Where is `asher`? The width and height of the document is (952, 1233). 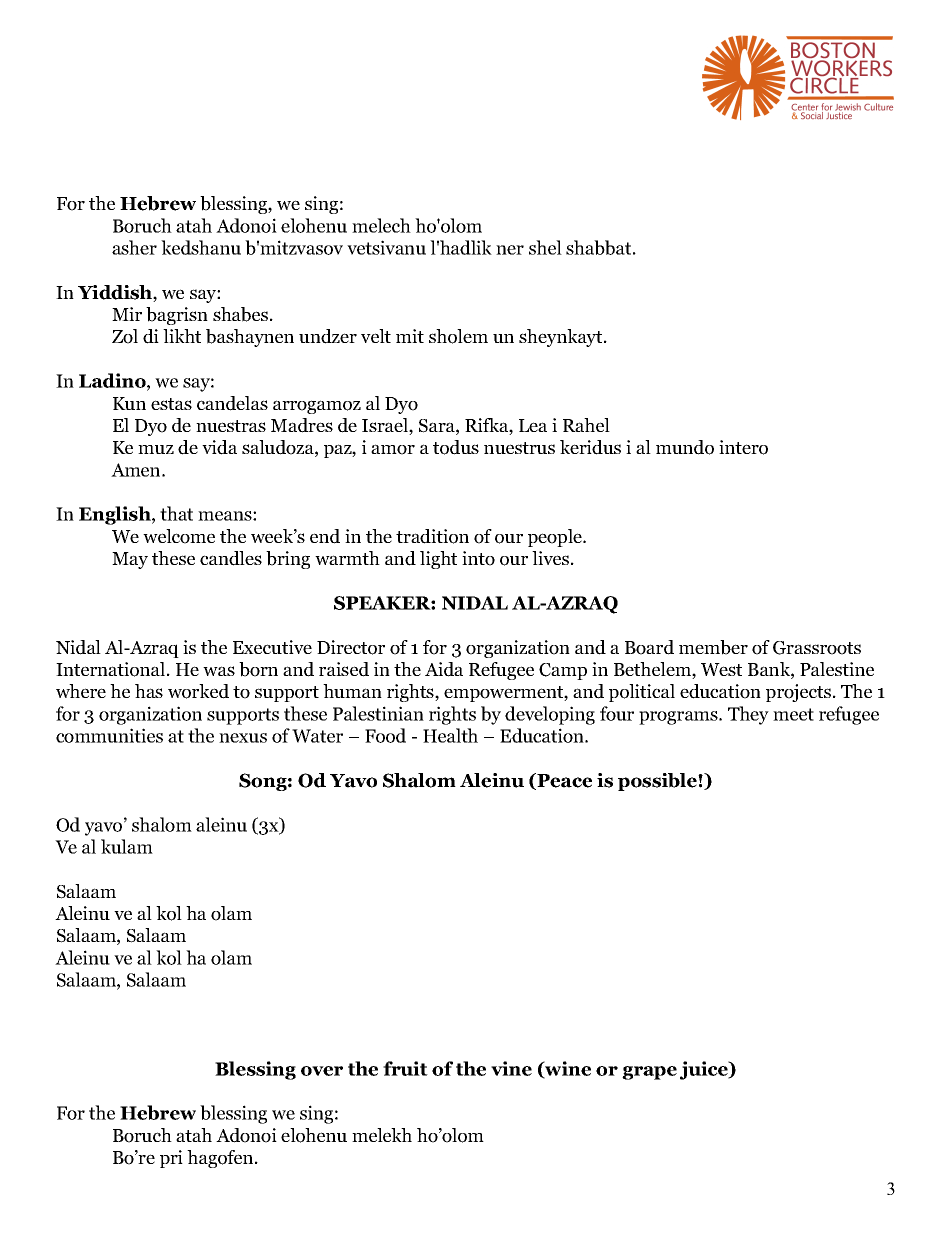 asher is located at coordinates (134, 247).
